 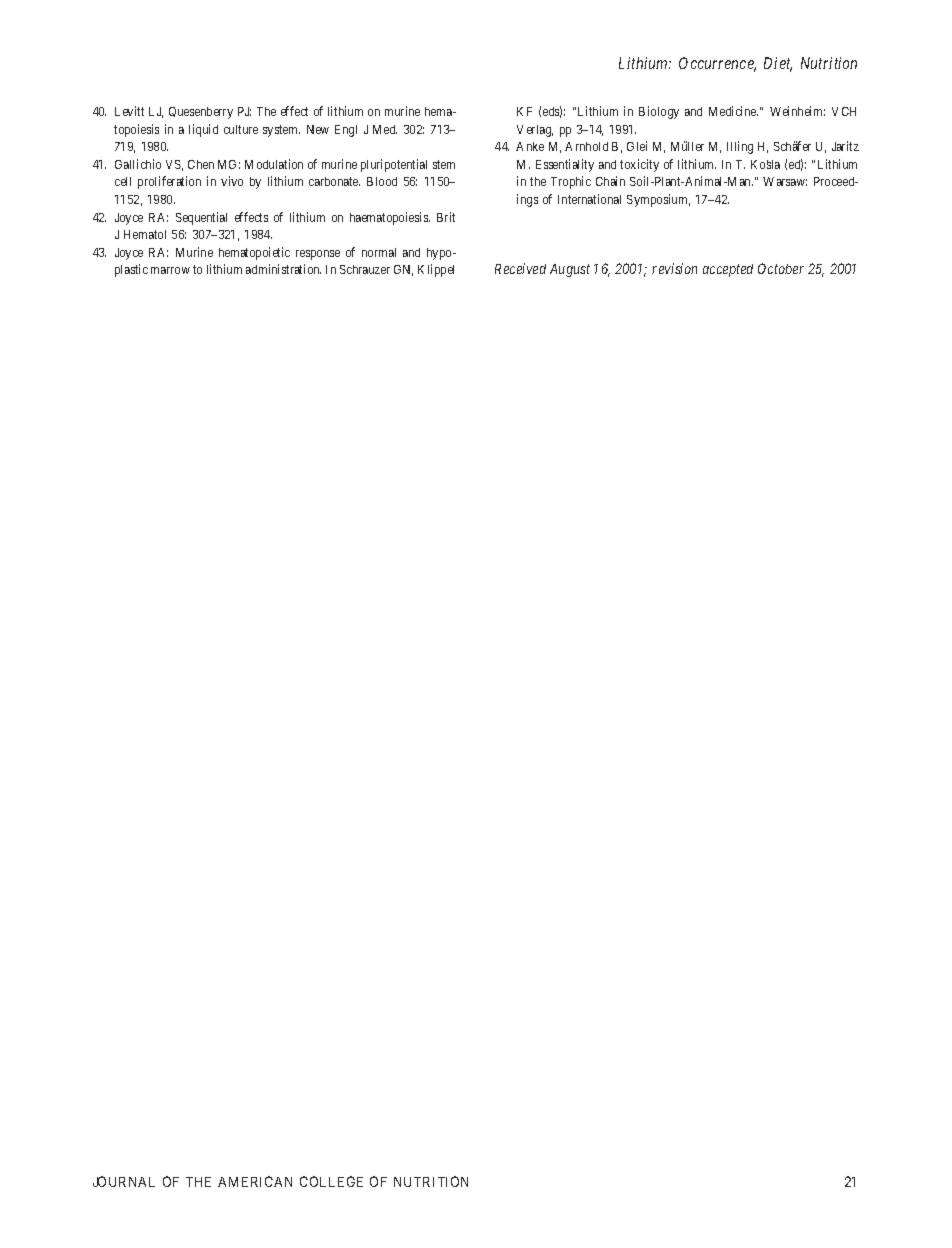 What do you see at coordinates (570, 270) in the screenshot?
I see `August` at bounding box center [570, 270].
